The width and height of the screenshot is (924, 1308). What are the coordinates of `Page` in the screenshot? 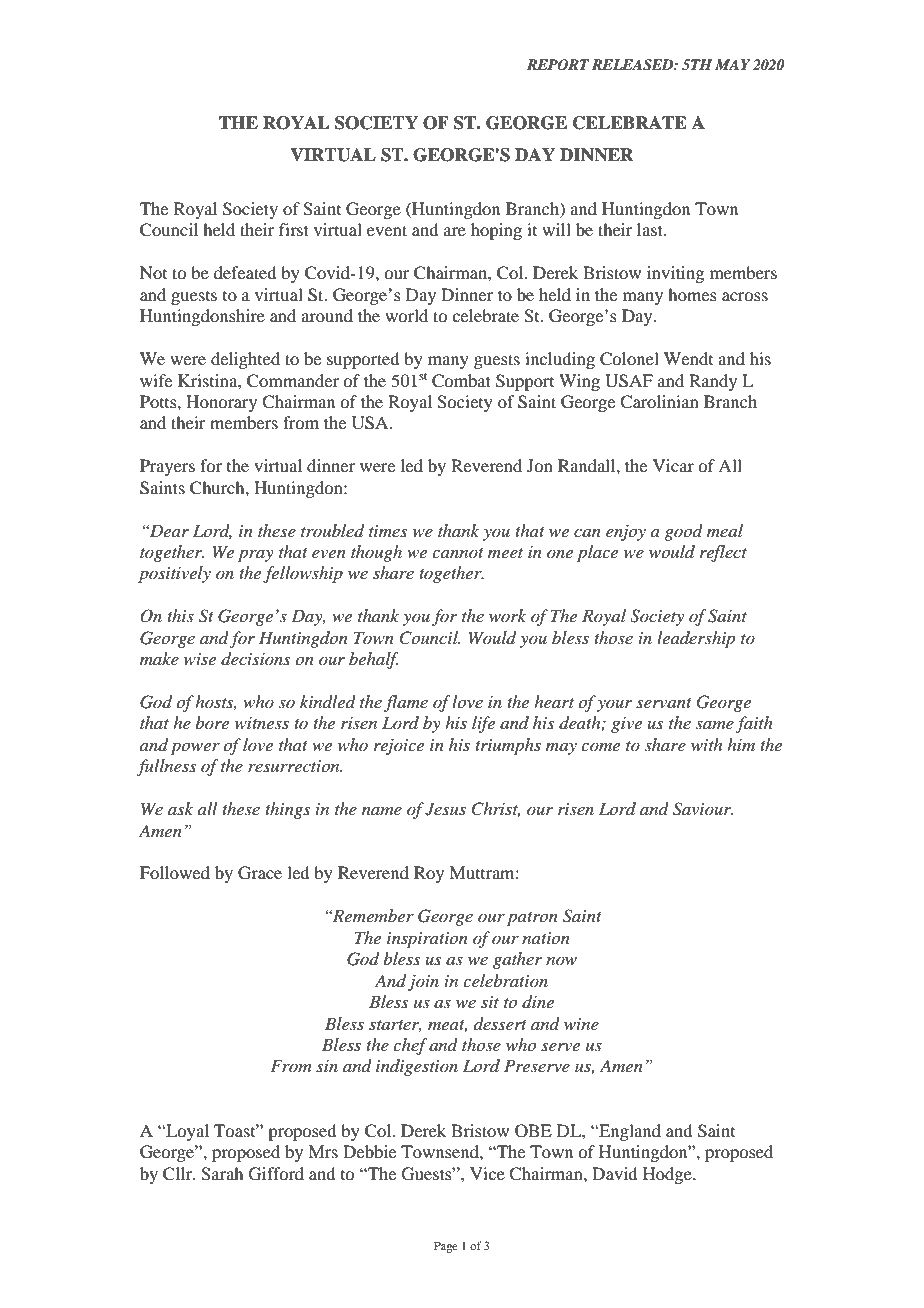 It's located at (446, 1247).
